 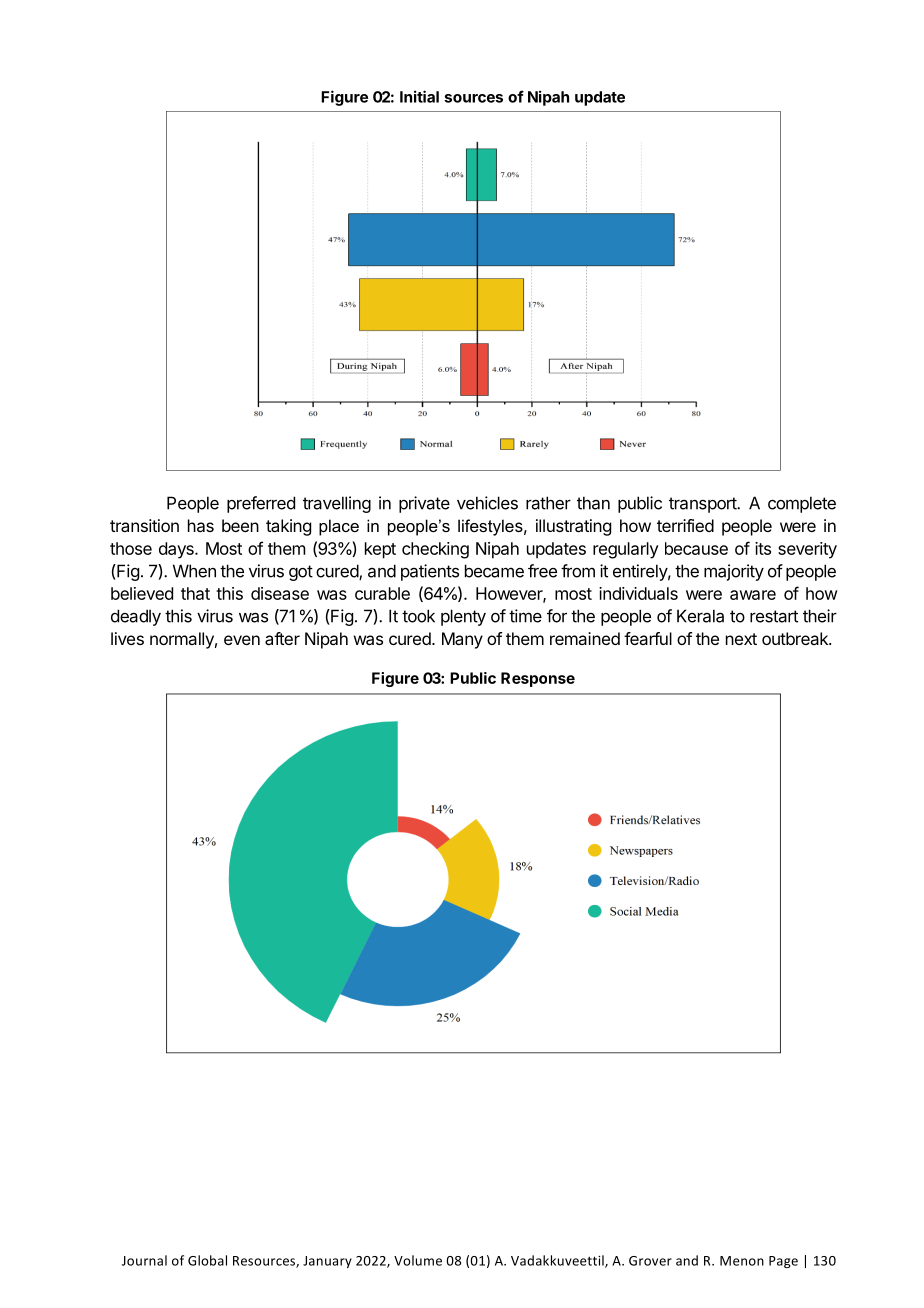 I want to click on vehicles, so click(x=487, y=503).
